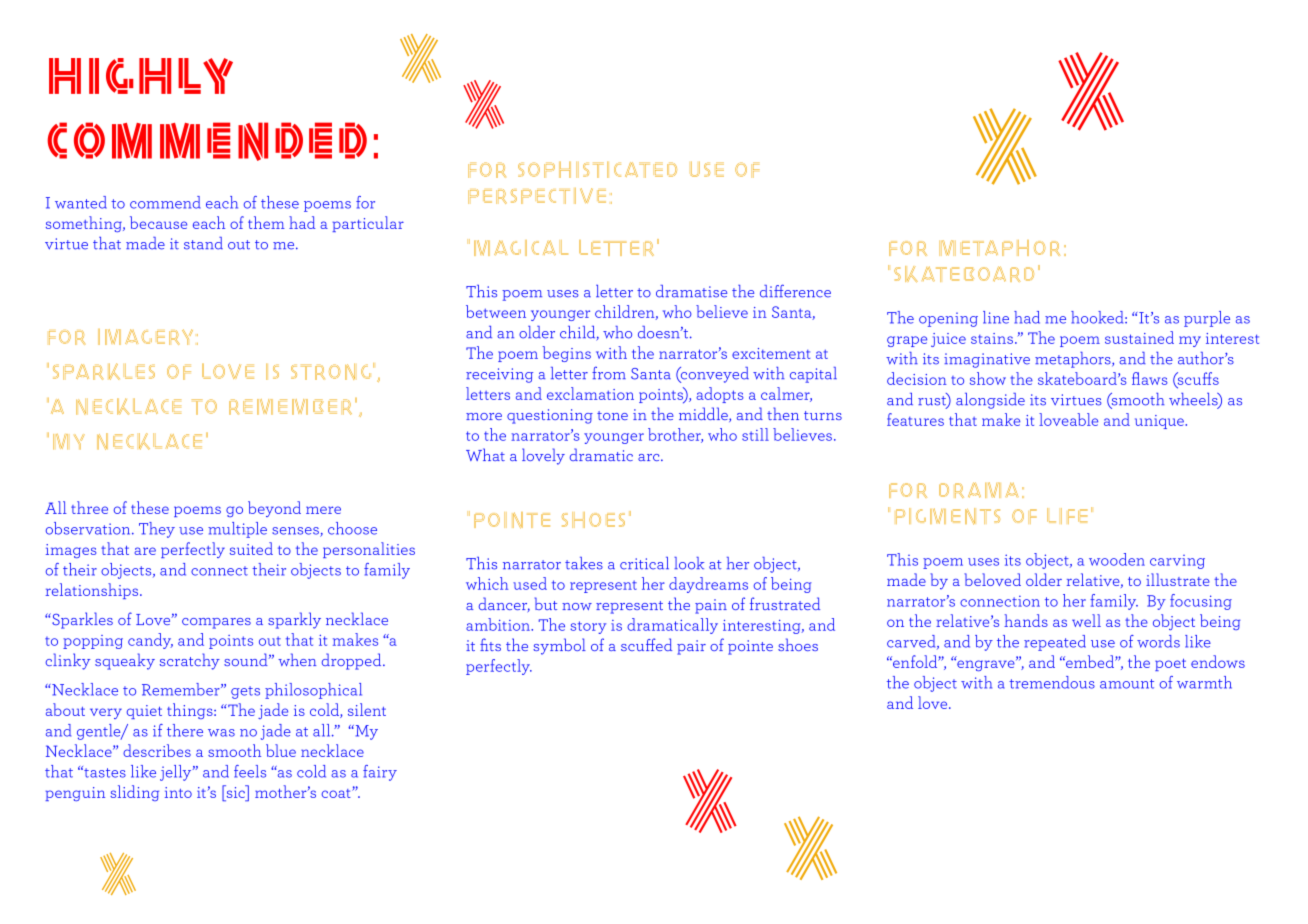  I want to click on beyond, so click(274, 509).
